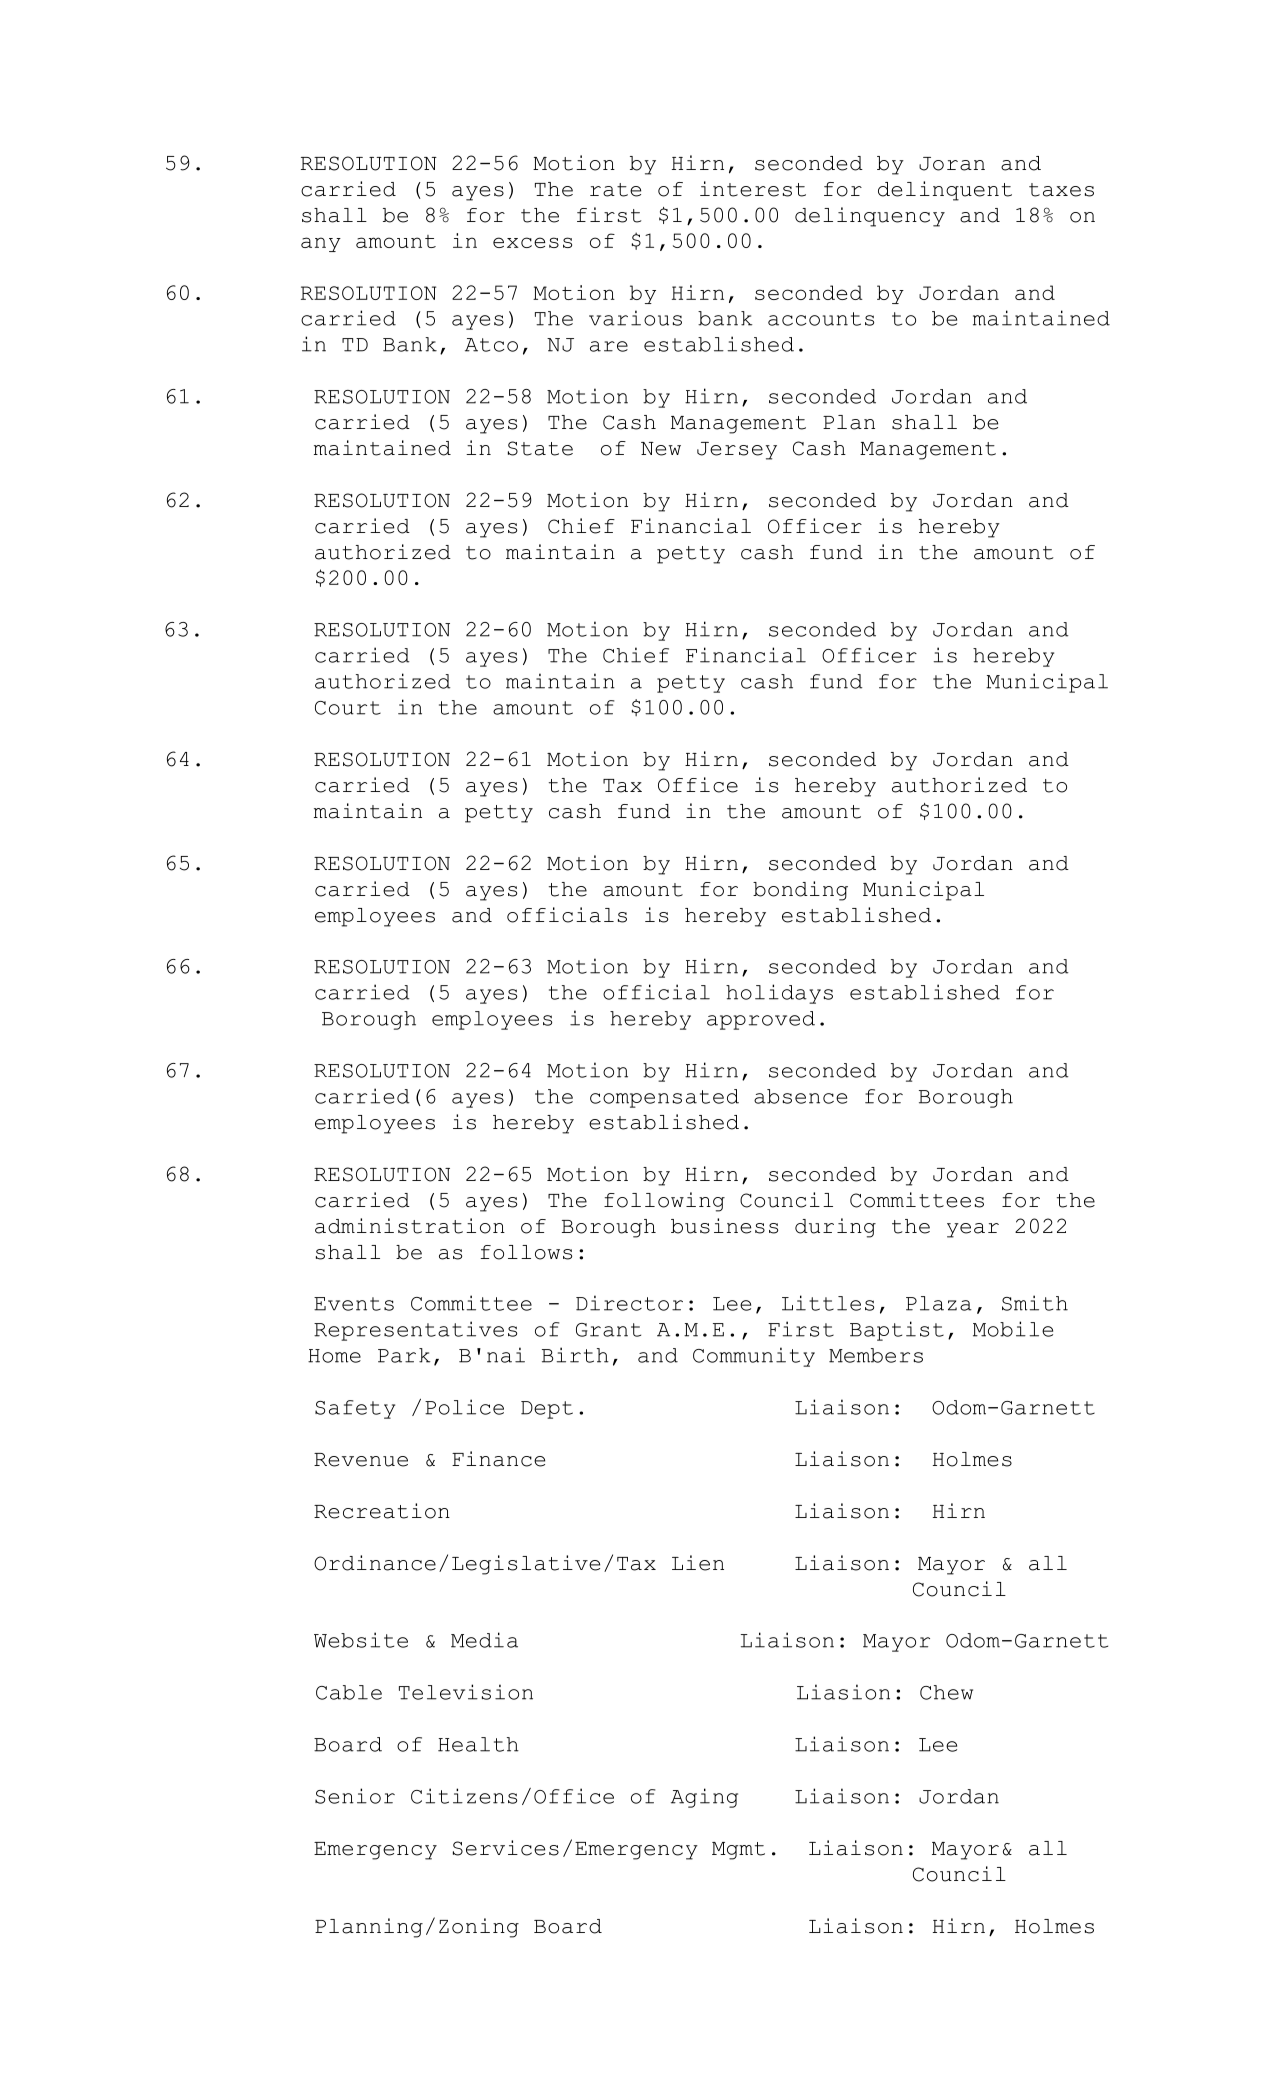 The height and width of the document is (2097, 1273). Describe the element at coordinates (753, 189) in the document. I see `interest` at that location.
